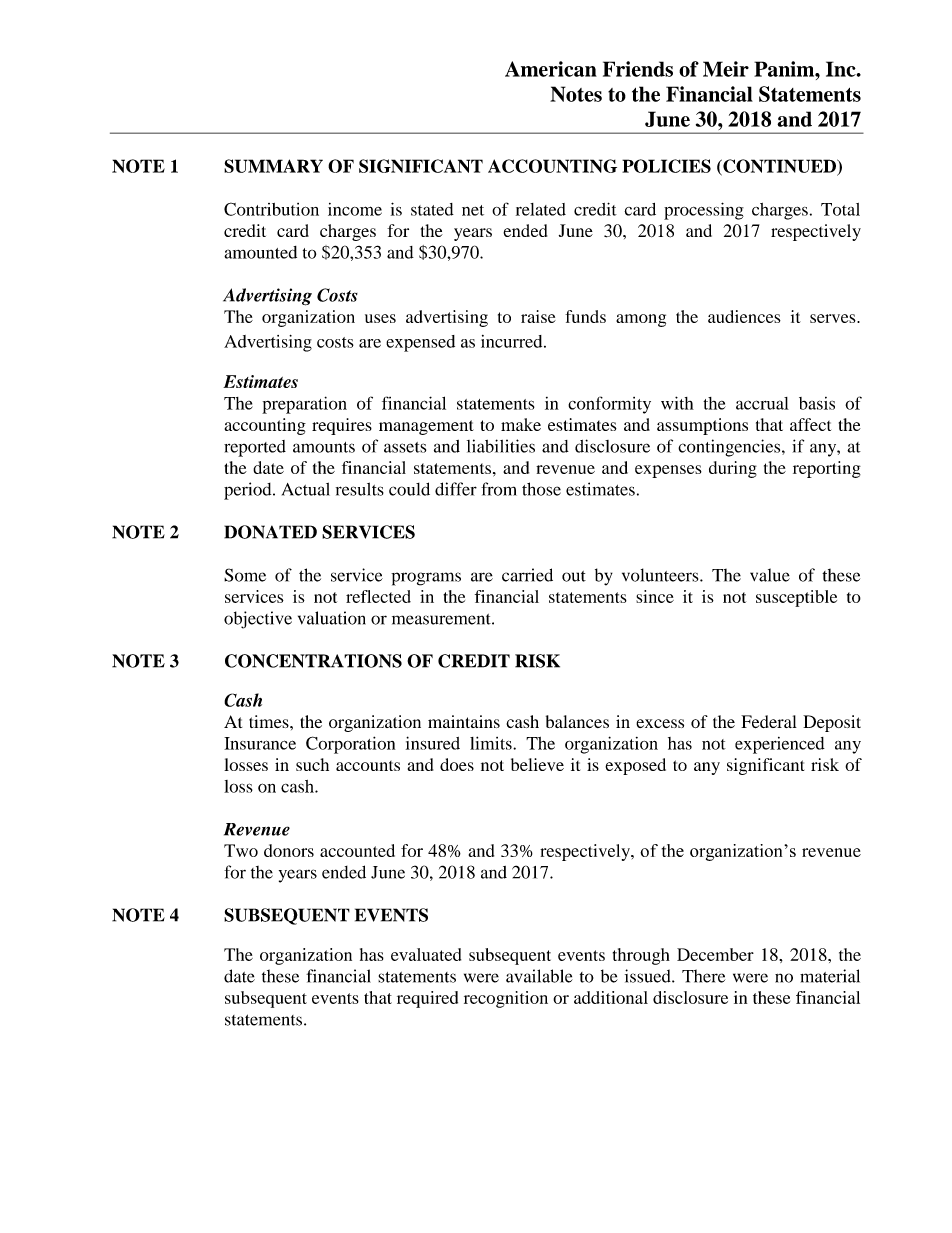 This document has height=1233, width=952. I want to click on American, so click(551, 69).
